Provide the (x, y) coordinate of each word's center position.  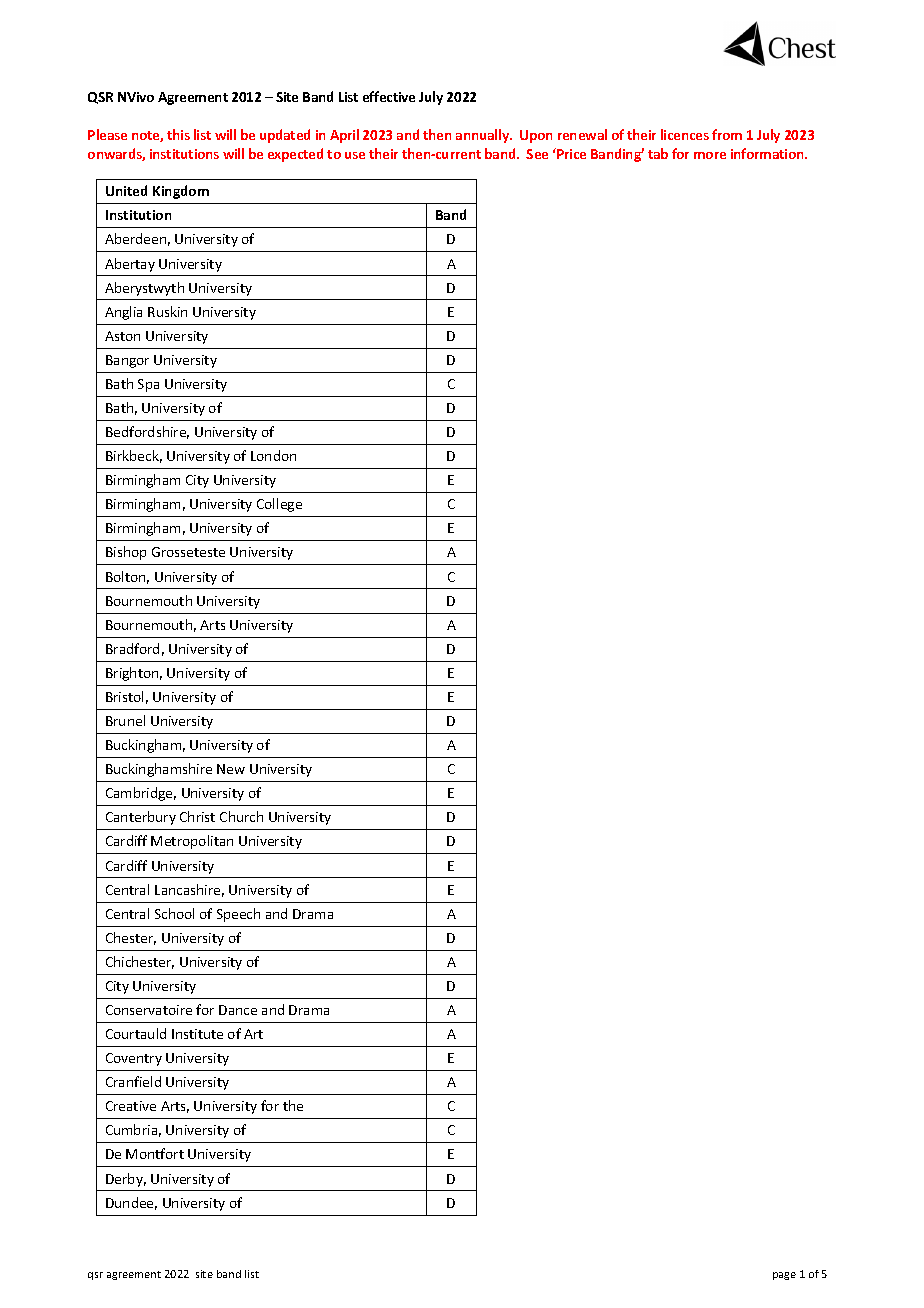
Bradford (132, 648)
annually (484, 136)
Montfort (155, 1153)
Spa (148, 385)
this (178, 134)
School (174, 913)
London (273, 455)
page (784, 1276)
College (279, 505)
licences (685, 134)
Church (241, 816)
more (710, 155)
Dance (238, 1010)
